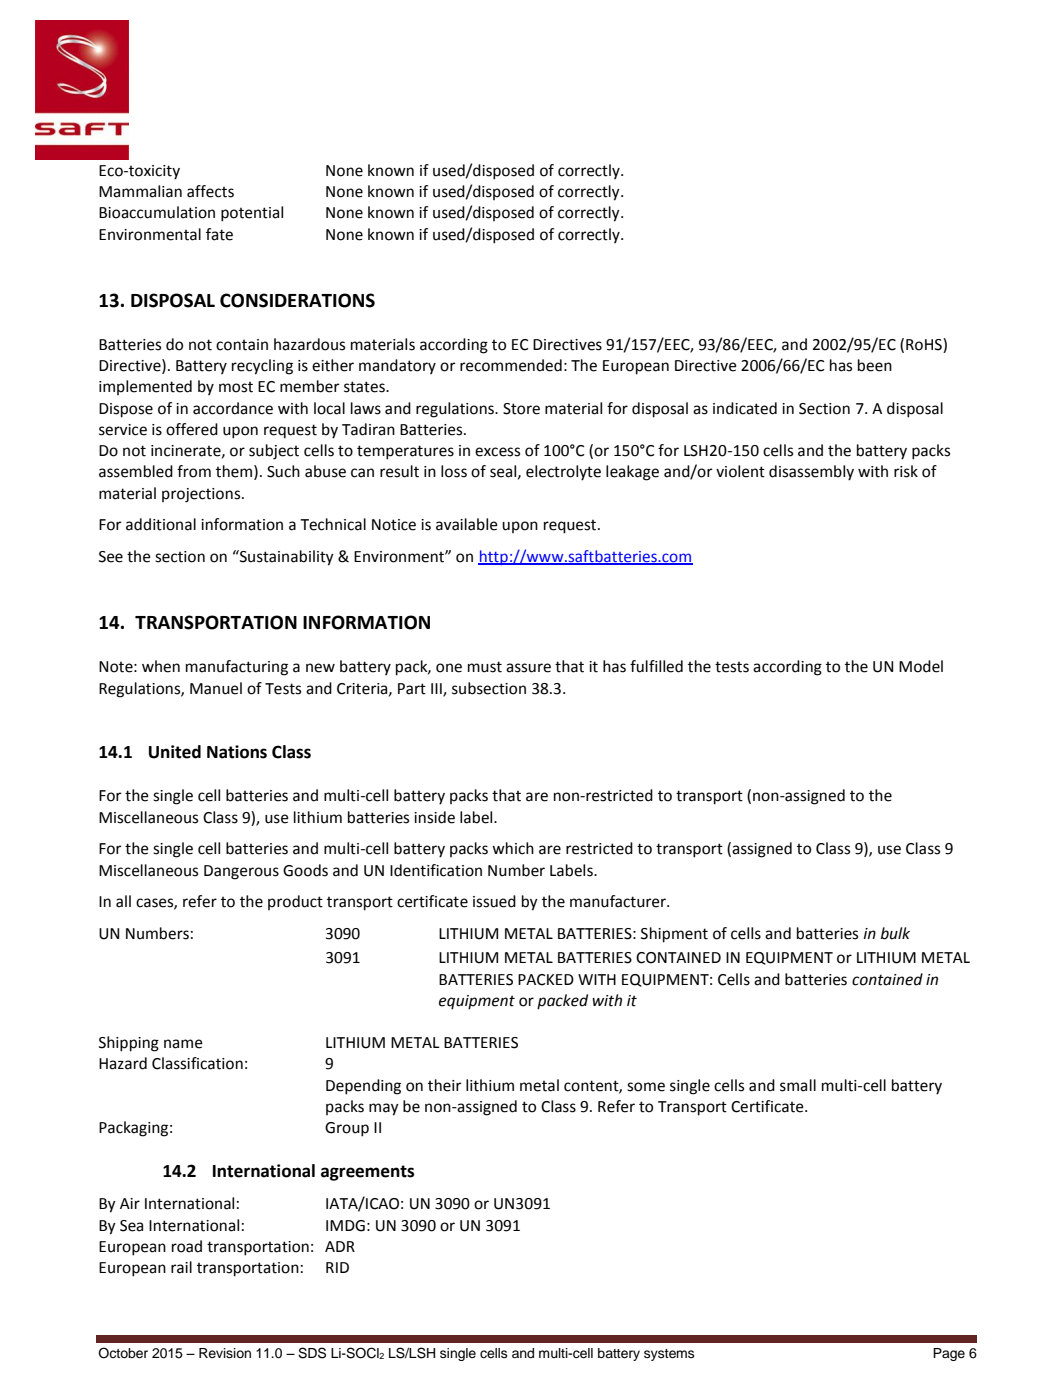 Image resolution: width=1064 pixels, height=1377 pixels. Describe the element at coordinates (225, 1353) in the screenshot. I see `Revision` at that location.
